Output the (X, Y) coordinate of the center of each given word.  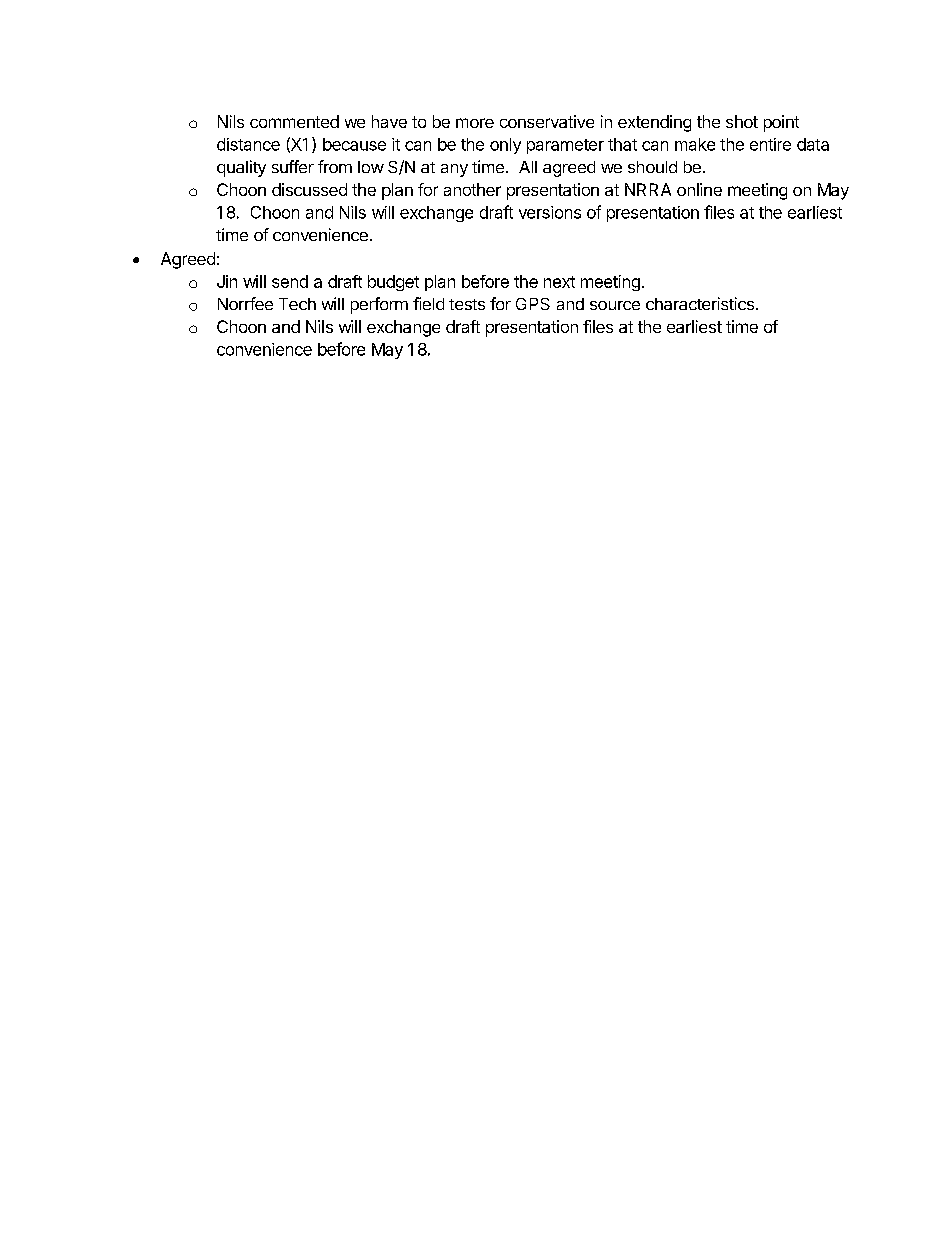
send (290, 281)
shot (742, 121)
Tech (297, 304)
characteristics (700, 303)
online (699, 189)
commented (294, 121)
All (528, 167)
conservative (547, 121)
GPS (533, 304)
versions (550, 212)
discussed (309, 189)
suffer (293, 166)
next (559, 282)
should (652, 167)
